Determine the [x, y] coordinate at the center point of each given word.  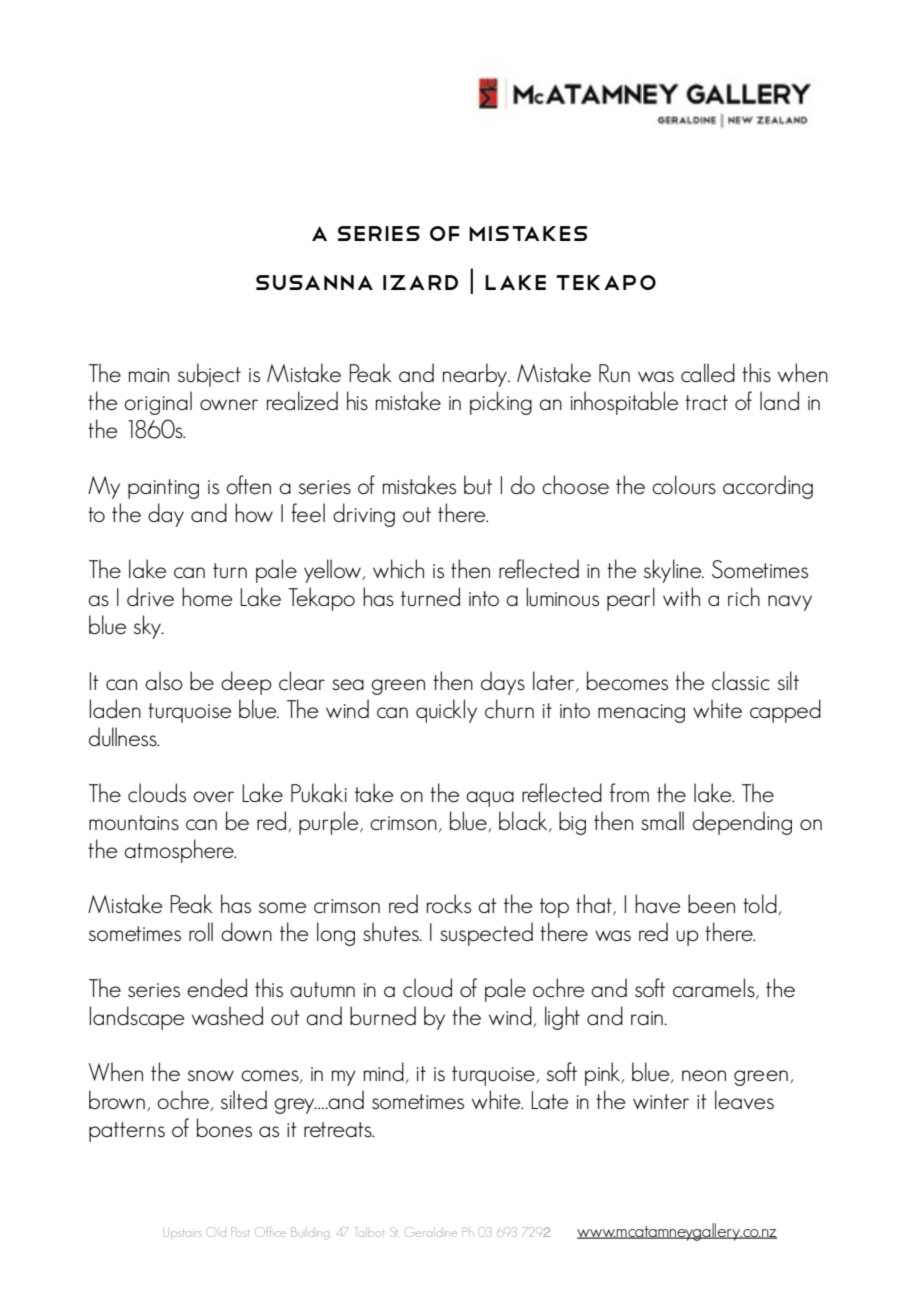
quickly [446, 711]
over [213, 797]
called [708, 373]
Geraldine [432, 1232]
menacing [641, 713]
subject [209, 375]
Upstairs [183, 1234]
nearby [476, 375]
